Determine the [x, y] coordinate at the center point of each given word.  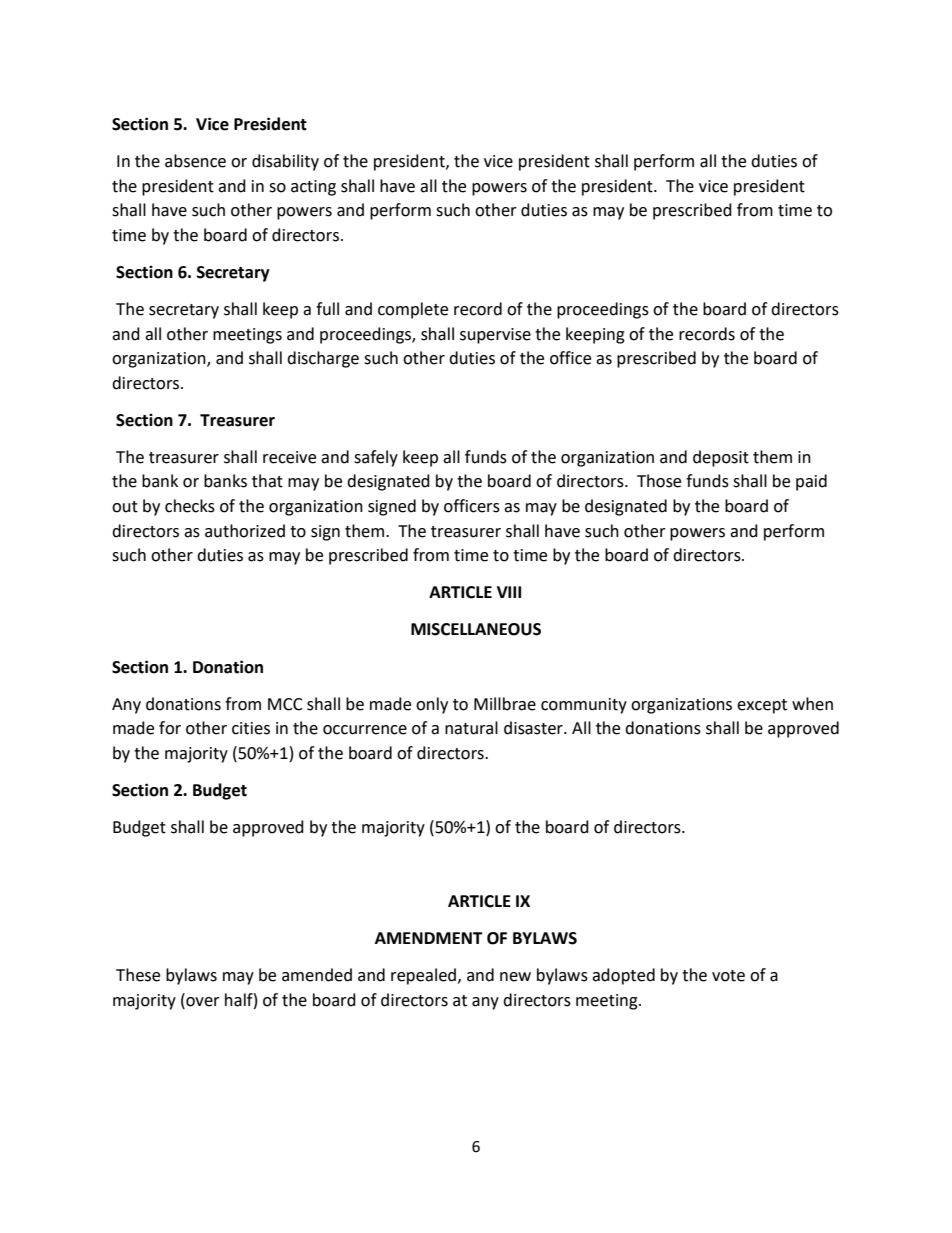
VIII [509, 592]
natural [471, 728]
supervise [495, 336]
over [202, 1003]
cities [251, 728]
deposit [721, 458]
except [762, 706]
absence [195, 161]
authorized [245, 531]
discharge [323, 359]
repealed [423, 976]
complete [413, 310]
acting [313, 188]
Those [659, 481]
